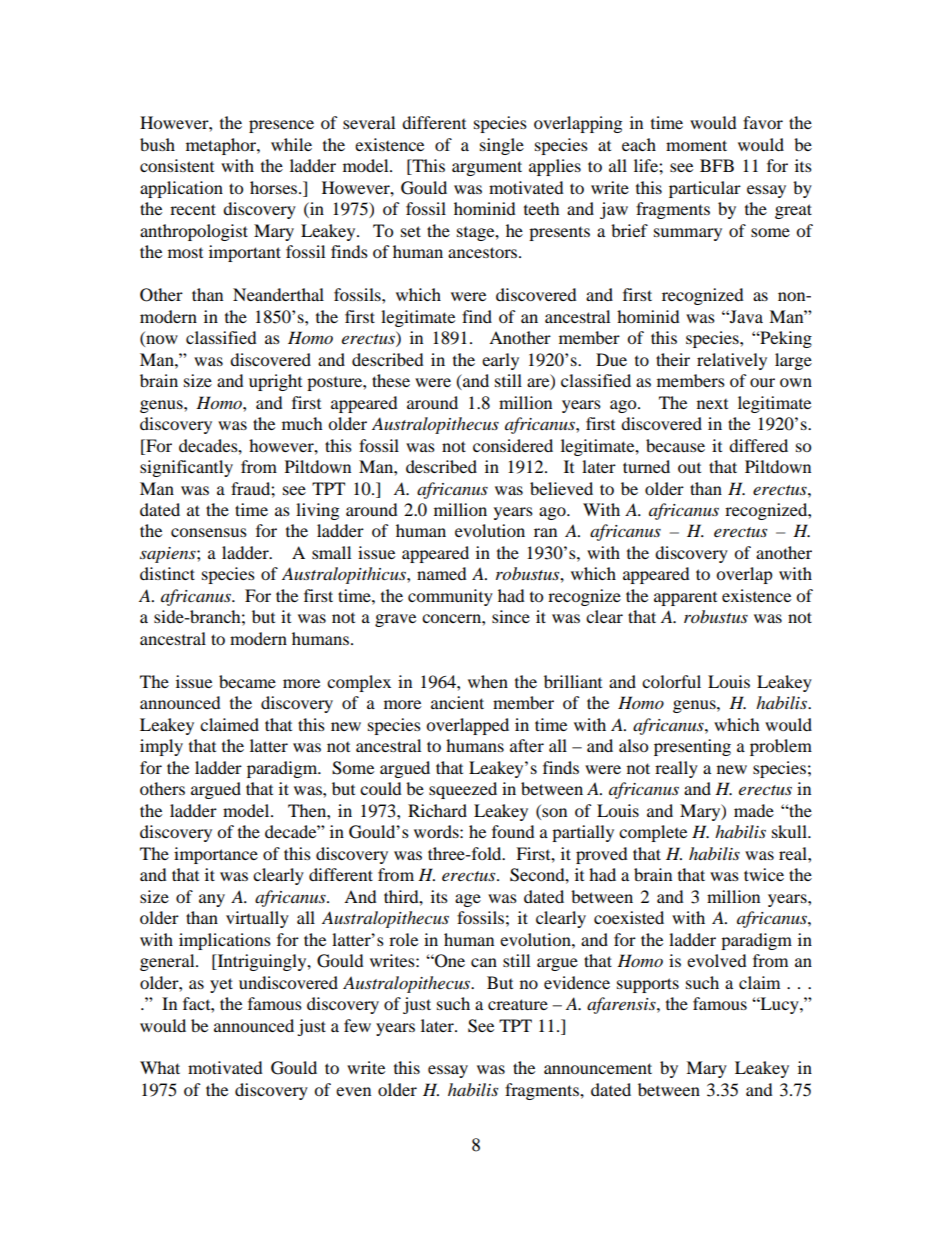  Describe the element at coordinates (212, 900) in the screenshot. I see `any` at that location.
